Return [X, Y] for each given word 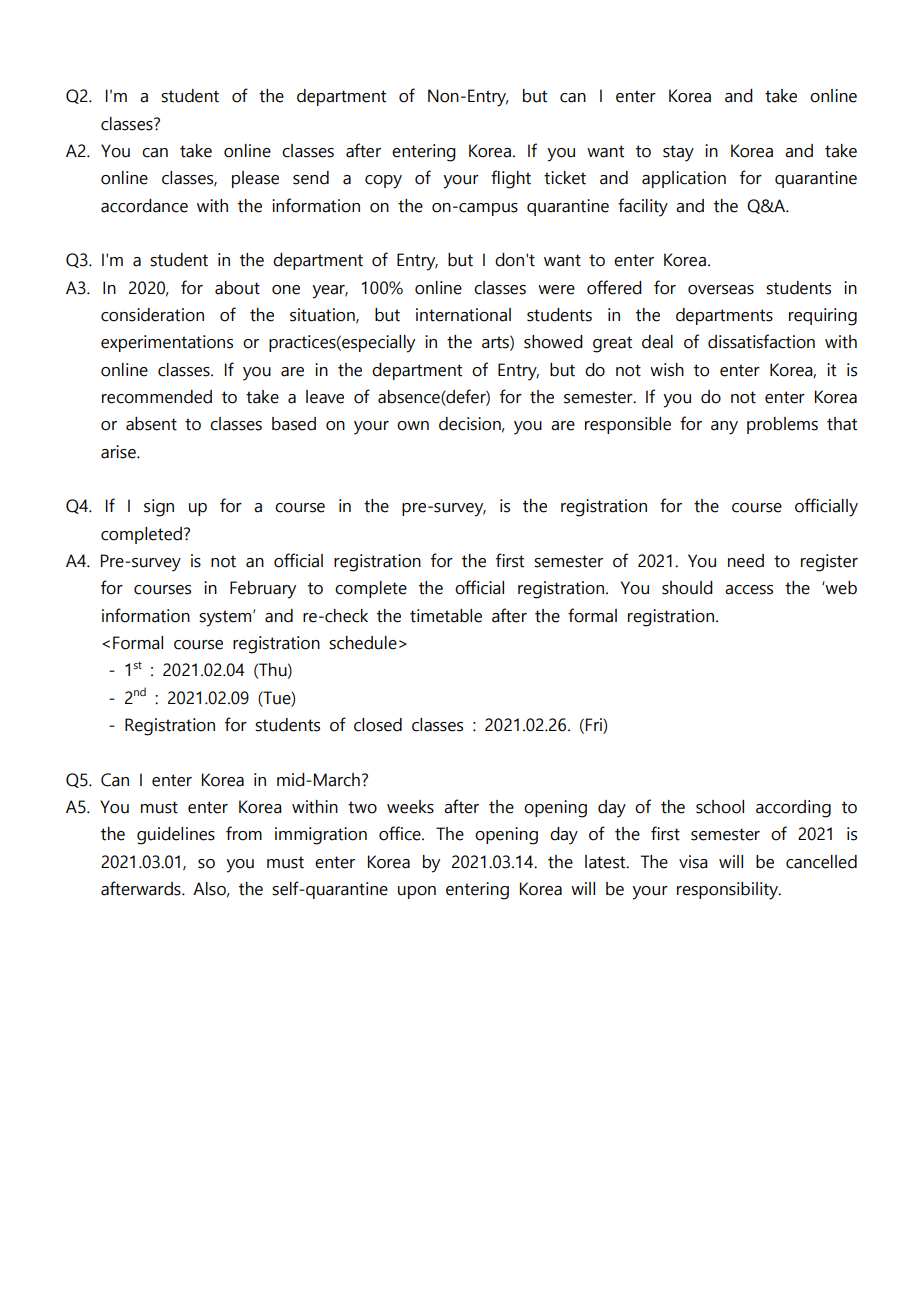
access [749, 590]
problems [782, 425]
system [226, 618]
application [684, 179]
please [255, 179]
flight [511, 179]
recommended [157, 397]
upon [417, 892]
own [413, 426]
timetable [446, 616]
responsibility [728, 891]
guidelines [176, 836]
